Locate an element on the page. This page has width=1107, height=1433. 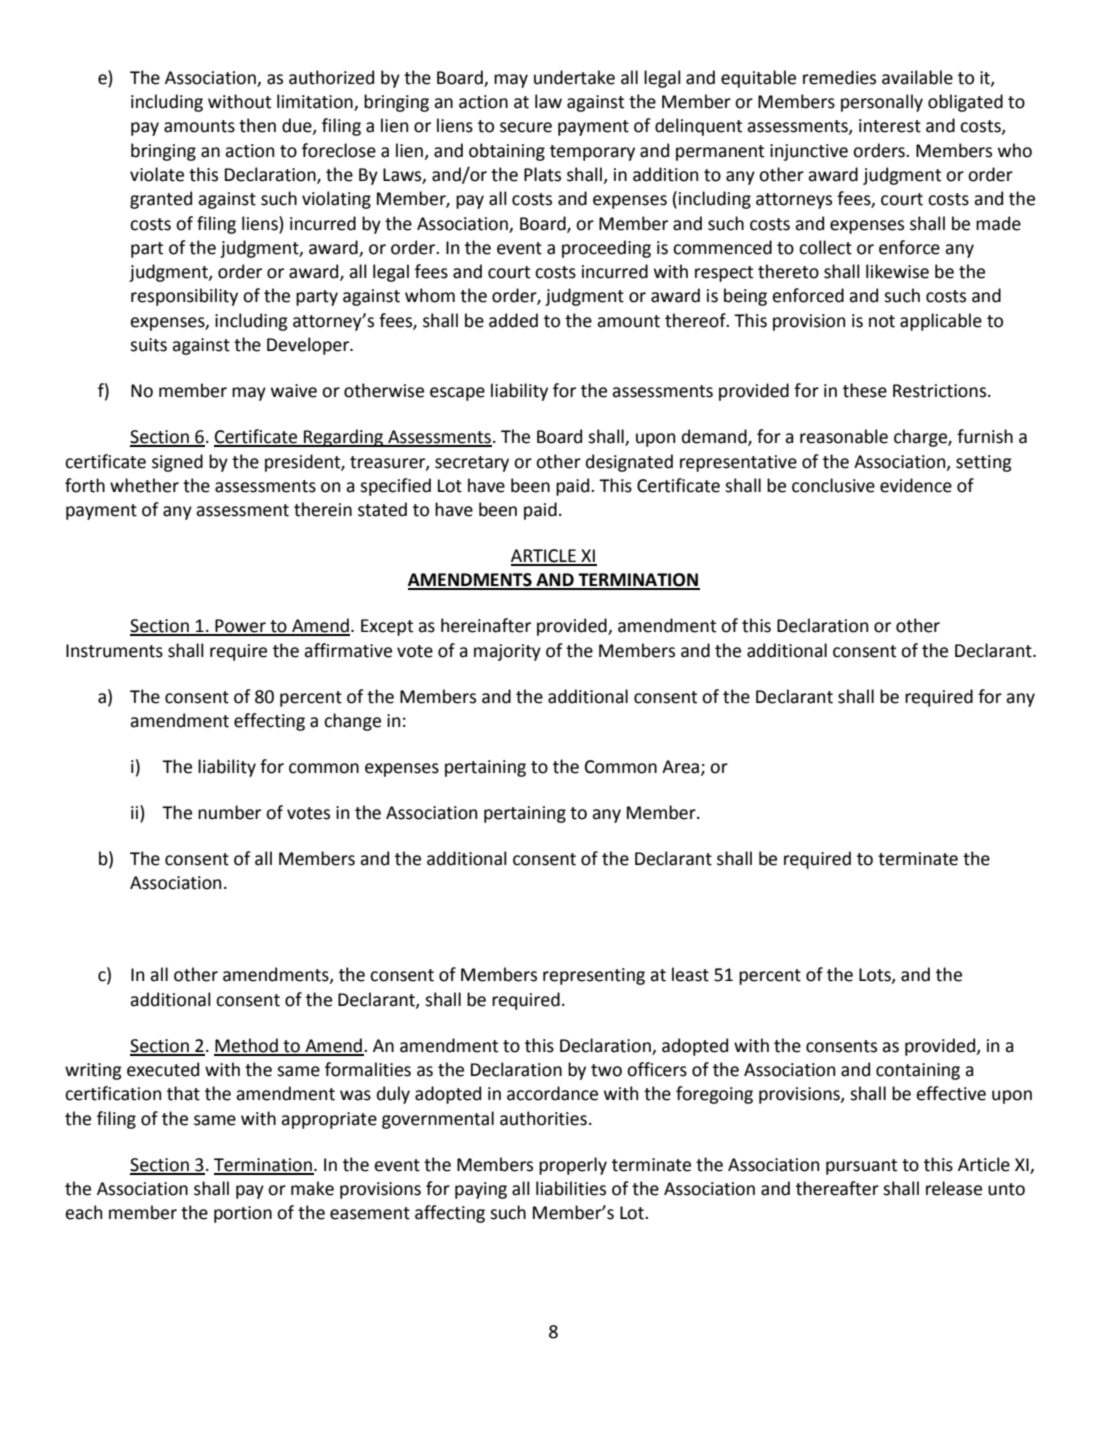
escape is located at coordinates (457, 394).
